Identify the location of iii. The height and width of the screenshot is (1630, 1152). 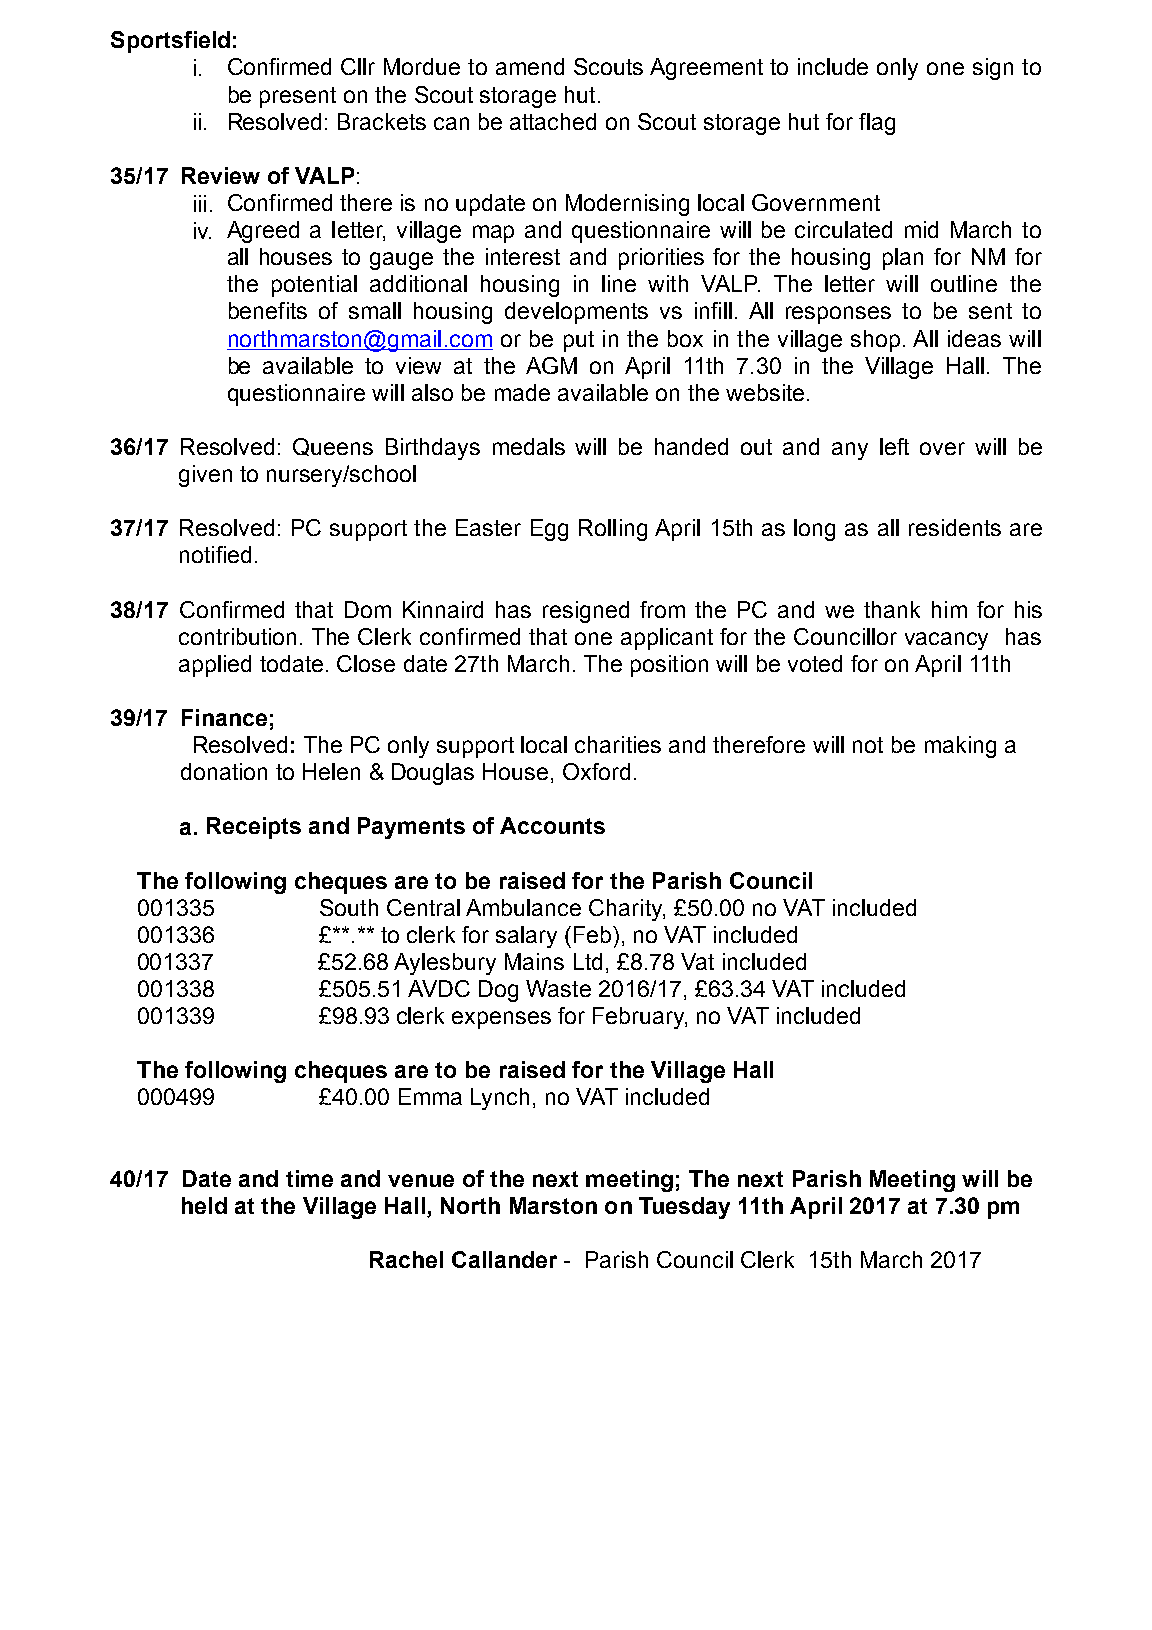
(200, 203).
